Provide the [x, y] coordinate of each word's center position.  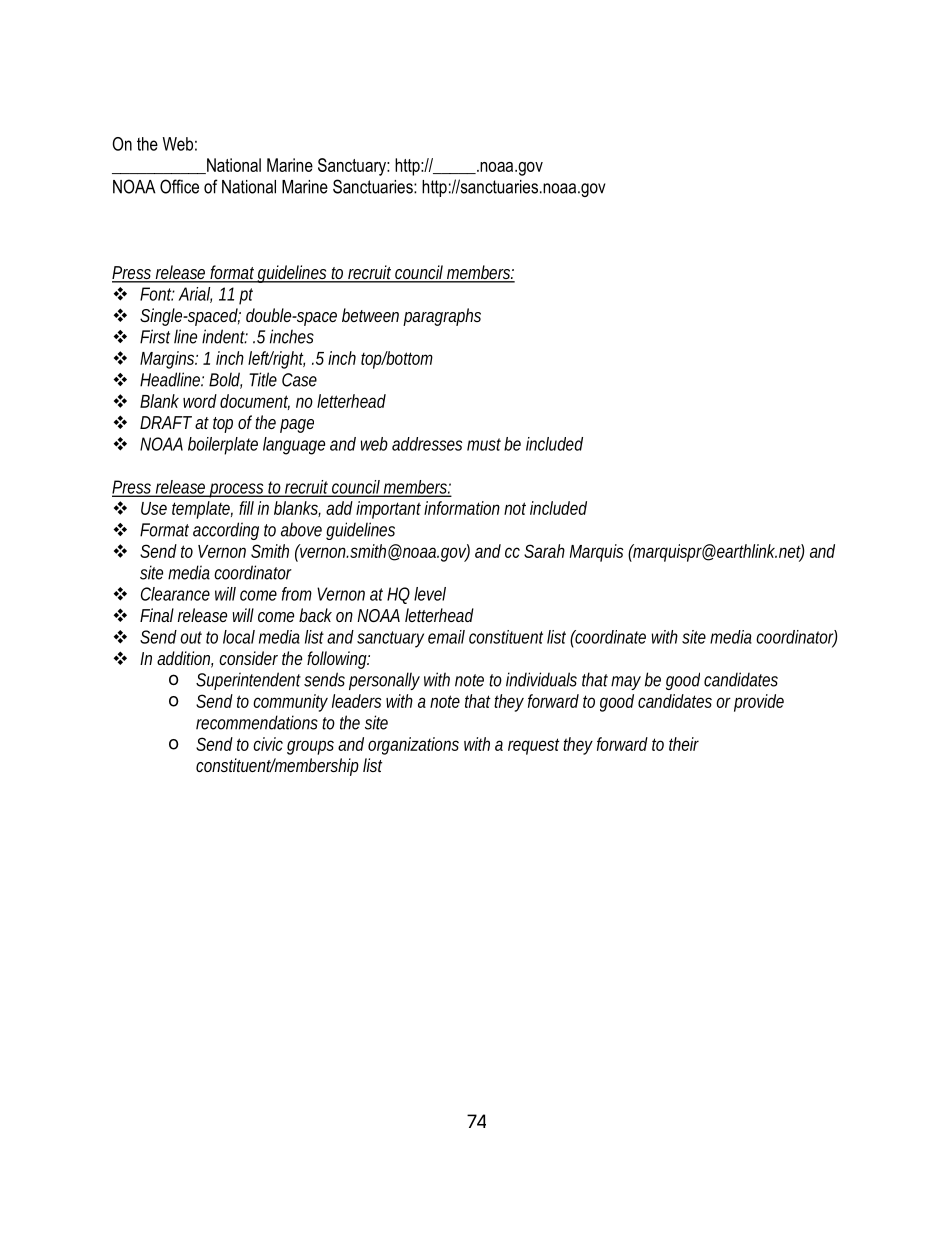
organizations [413, 746]
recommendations [257, 722]
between [370, 315]
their [684, 744]
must [484, 444]
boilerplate [223, 446]
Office [179, 186]
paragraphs [442, 317]
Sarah [544, 551]
